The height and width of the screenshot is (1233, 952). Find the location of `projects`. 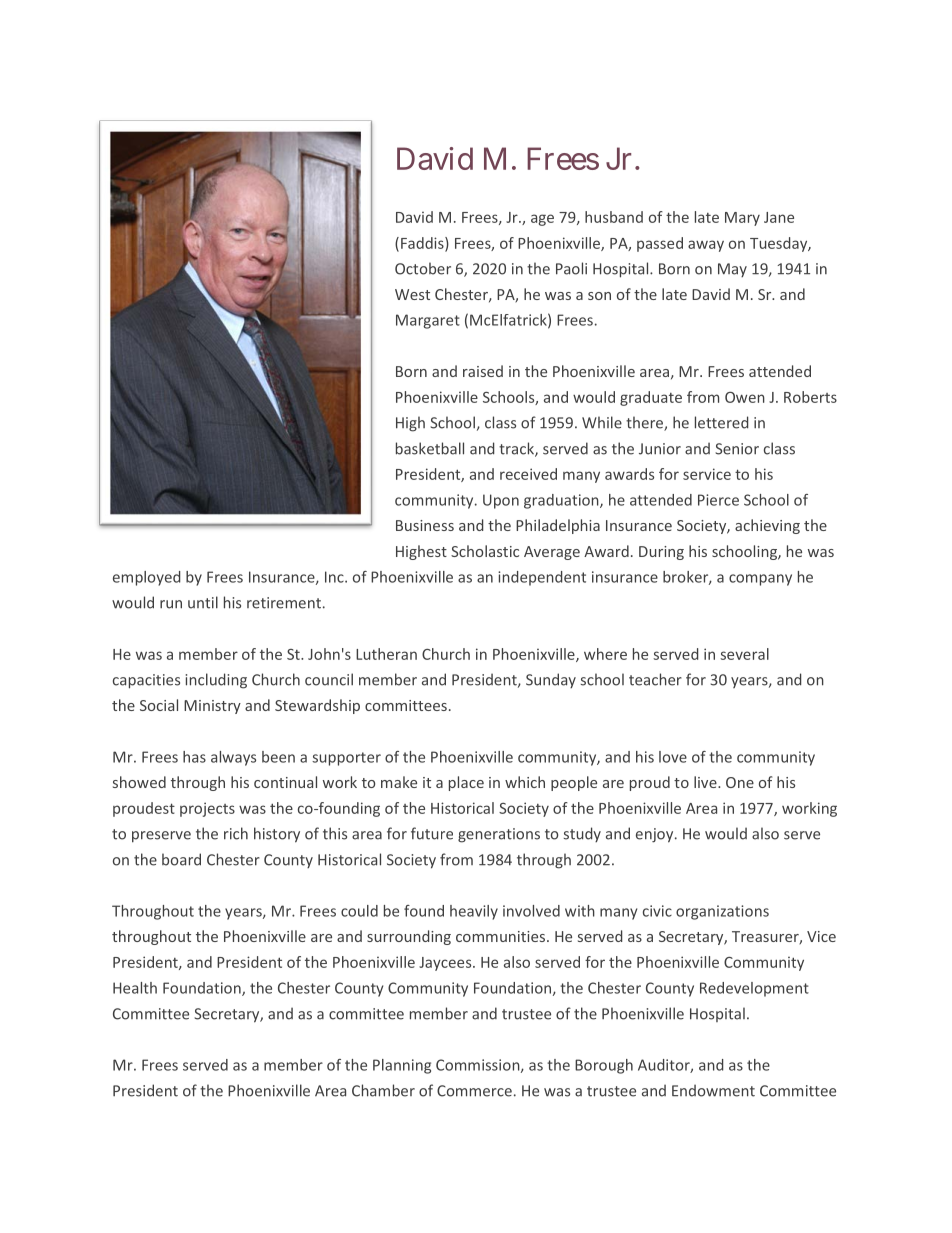

projects is located at coordinates (207, 809).
